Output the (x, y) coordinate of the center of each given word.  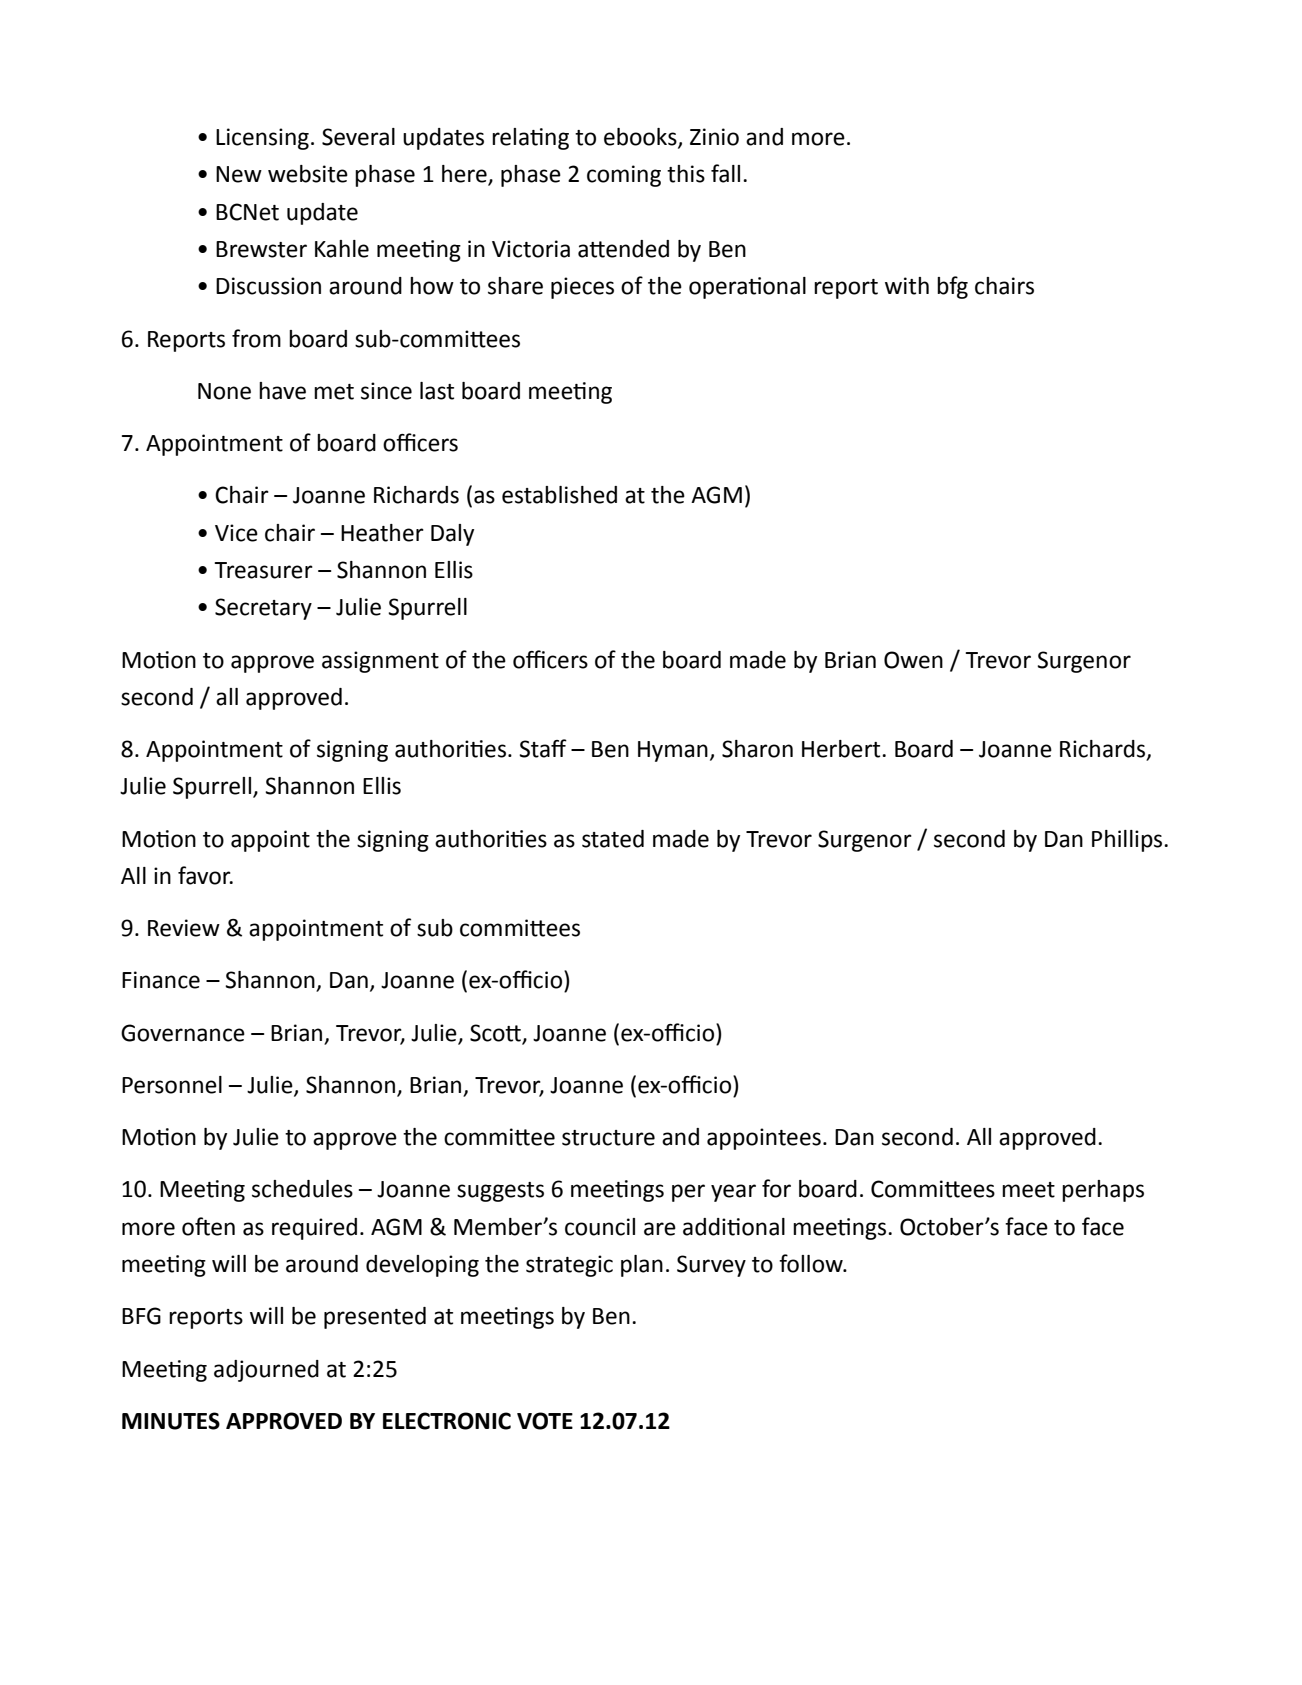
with (907, 286)
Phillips (1128, 841)
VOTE (545, 1421)
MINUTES (171, 1421)
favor (205, 875)
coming (624, 176)
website (308, 174)
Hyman (673, 751)
